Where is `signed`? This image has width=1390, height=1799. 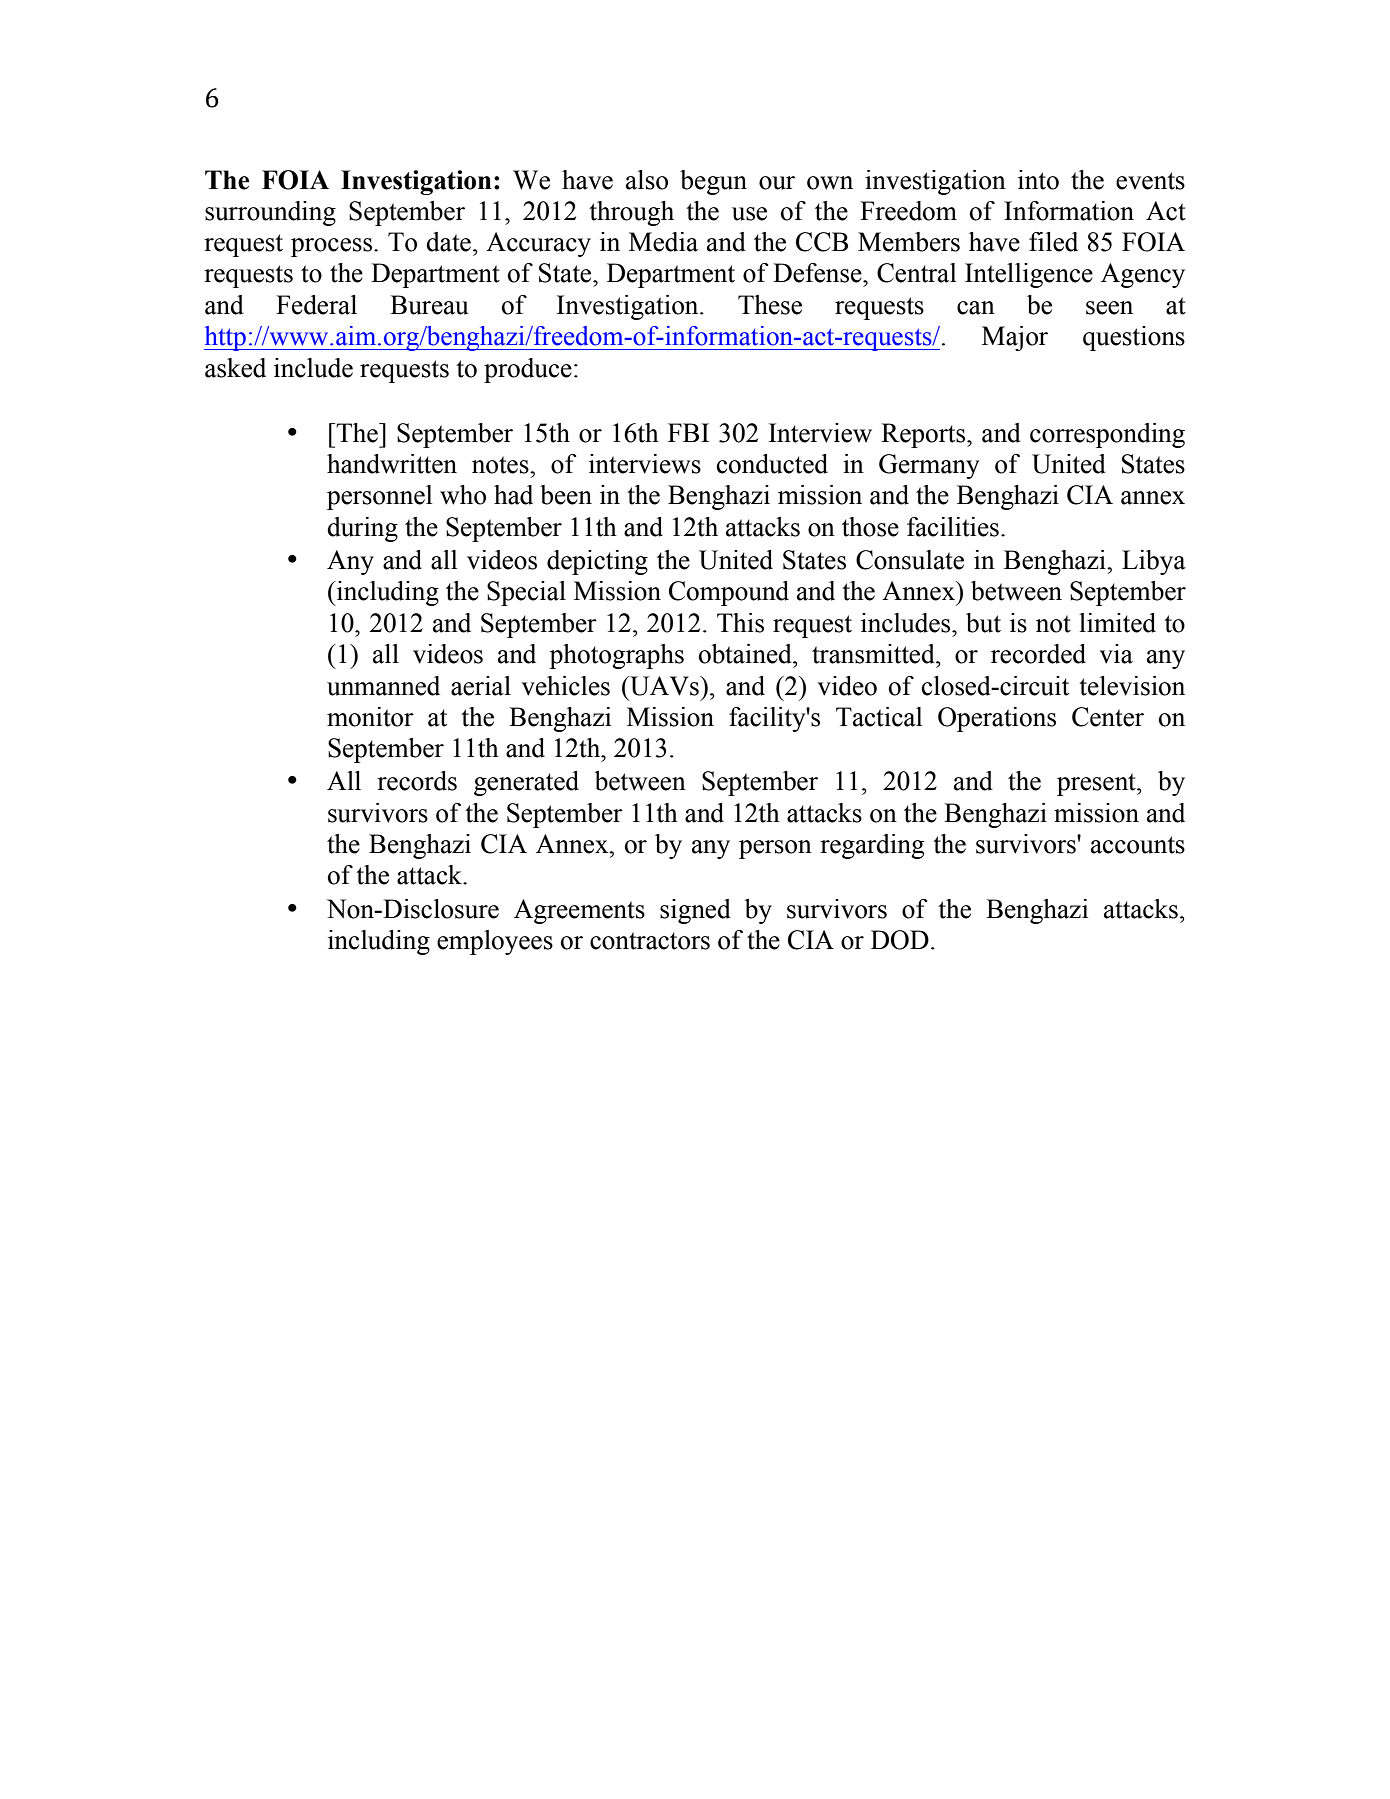 signed is located at coordinates (695, 911).
